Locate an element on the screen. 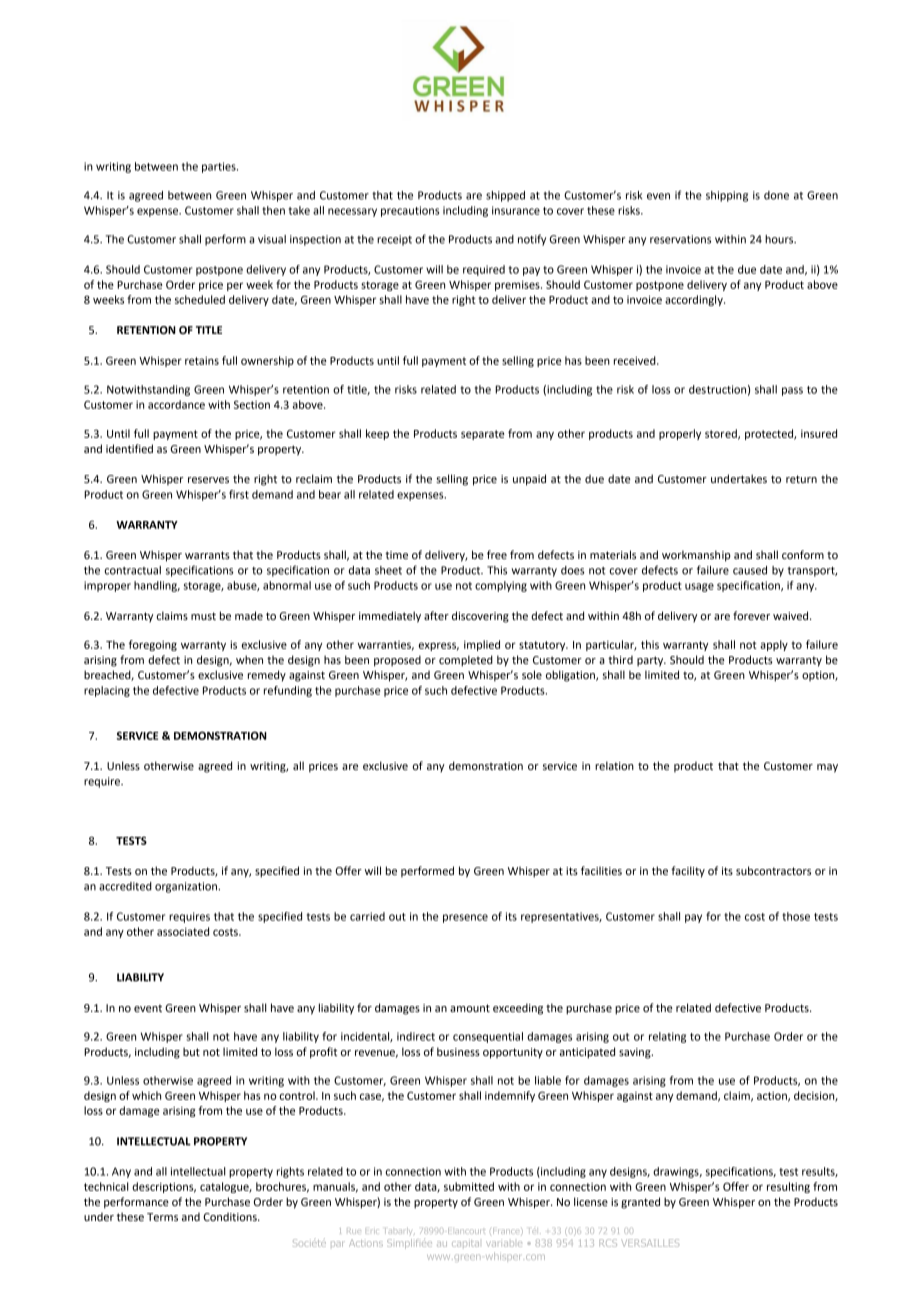  completed is located at coordinates (466, 661).
